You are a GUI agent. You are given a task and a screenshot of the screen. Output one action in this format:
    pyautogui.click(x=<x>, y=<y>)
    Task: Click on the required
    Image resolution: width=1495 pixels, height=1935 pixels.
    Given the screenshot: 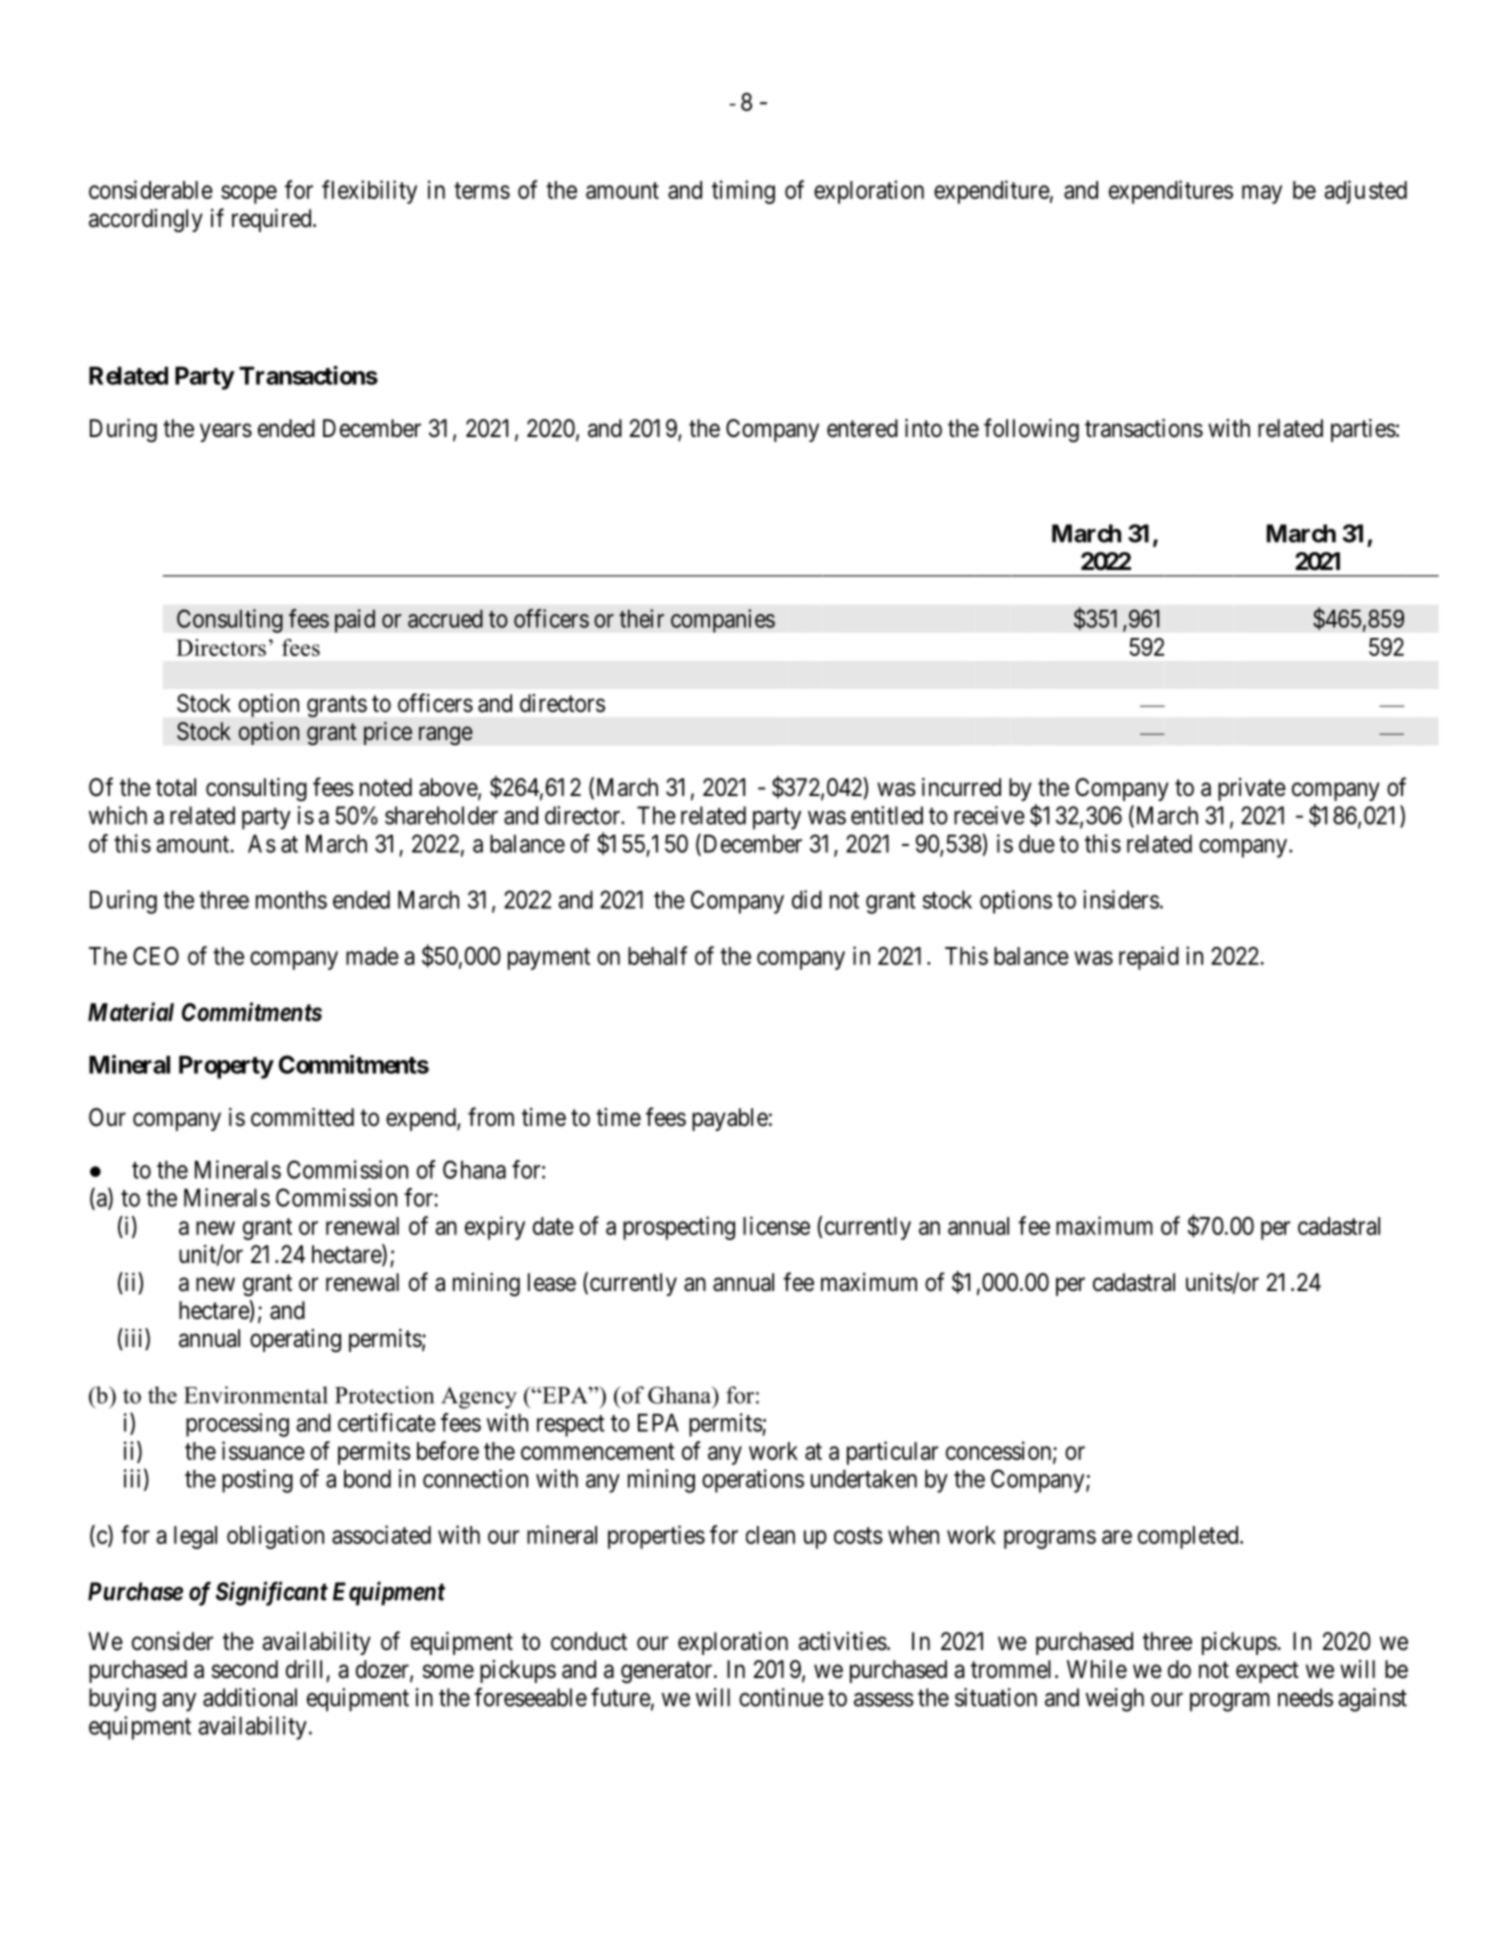 What is the action you would take?
    pyautogui.click(x=273, y=220)
